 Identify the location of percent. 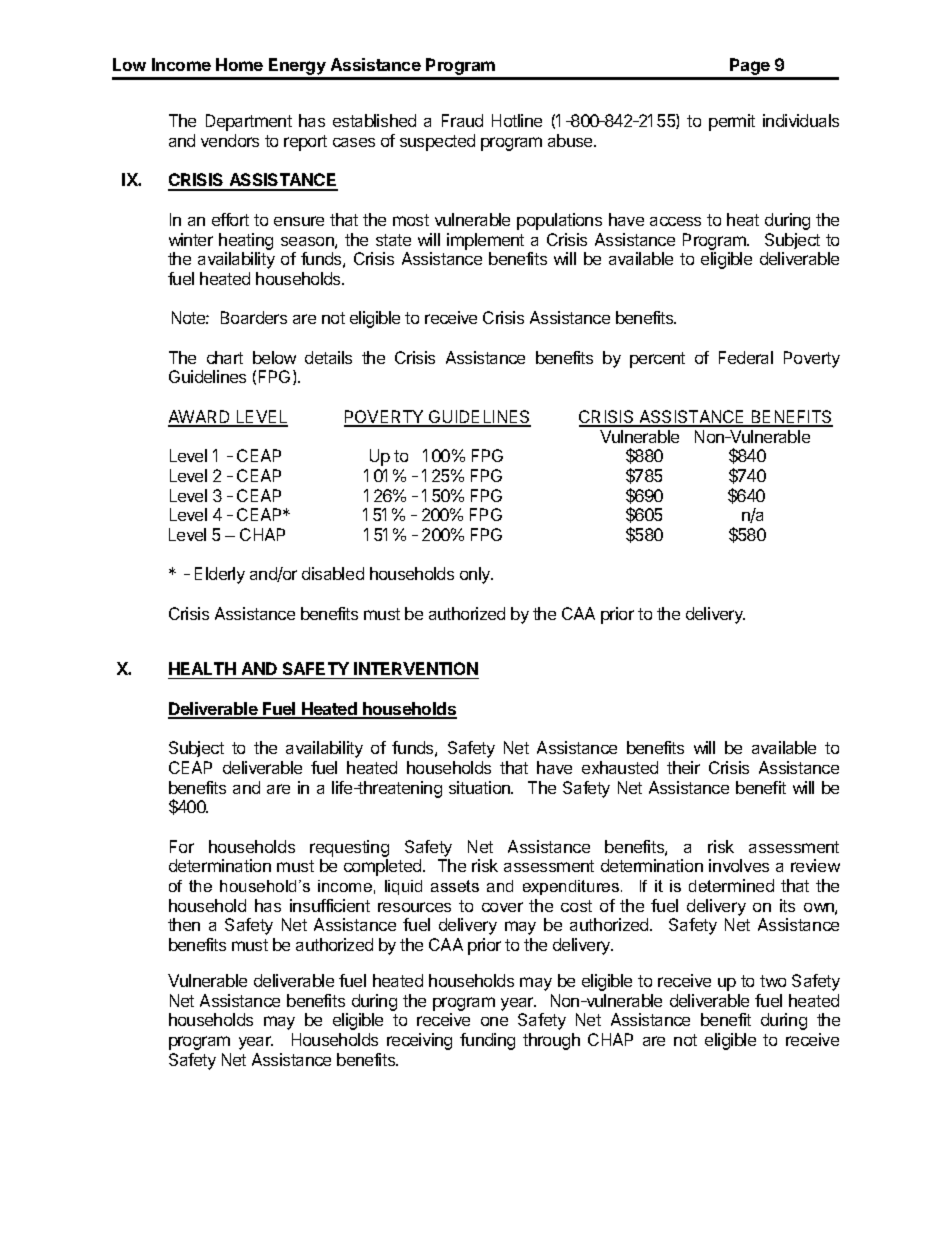
(657, 360).
